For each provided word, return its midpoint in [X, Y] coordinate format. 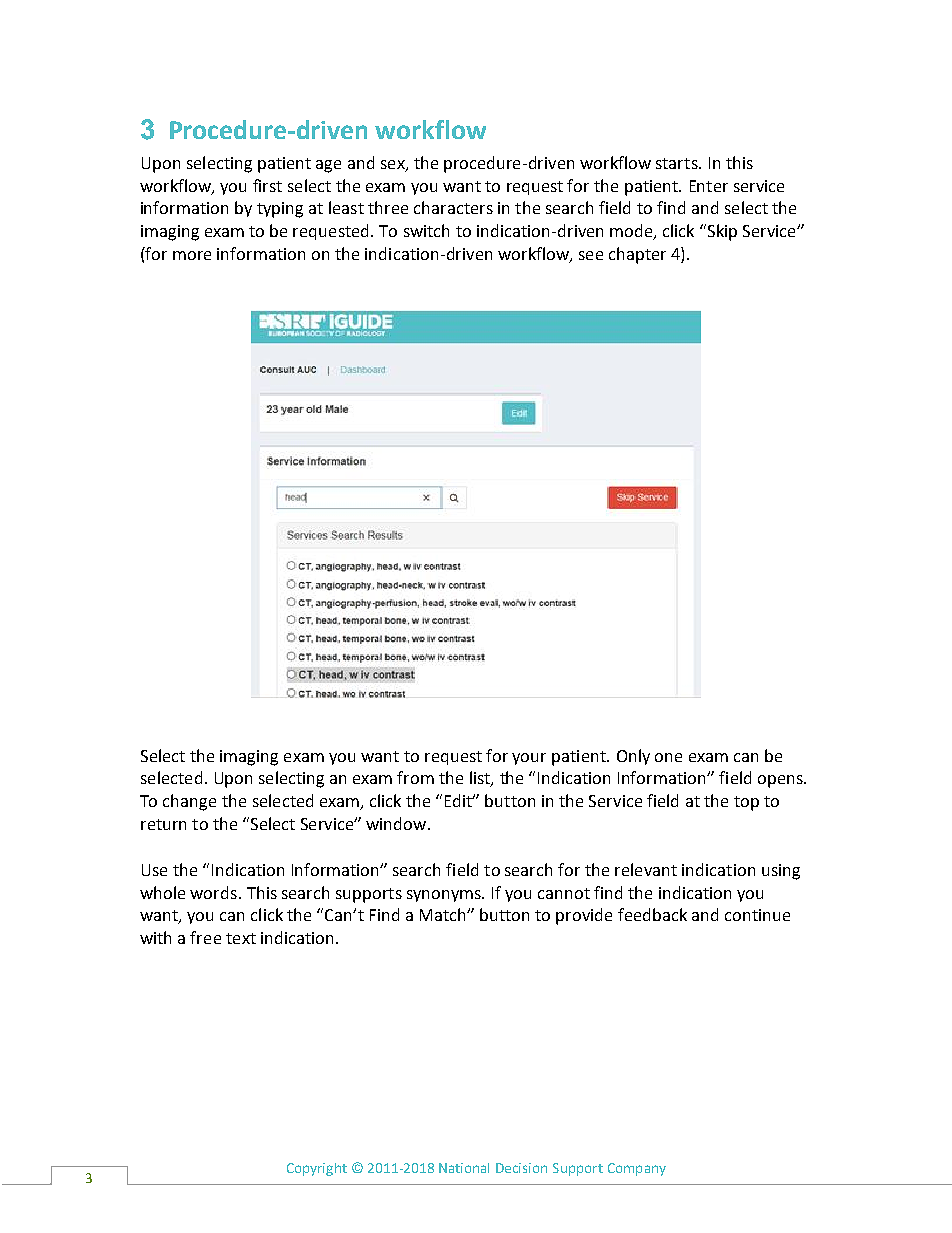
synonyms [445, 896]
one [668, 757]
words [213, 892]
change [189, 802]
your [529, 759]
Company [637, 1169]
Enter [709, 186]
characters [453, 207]
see [591, 255]
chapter [637, 255]
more [192, 255]
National [464, 1168]
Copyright [317, 1169]
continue [757, 915]
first [267, 185]
